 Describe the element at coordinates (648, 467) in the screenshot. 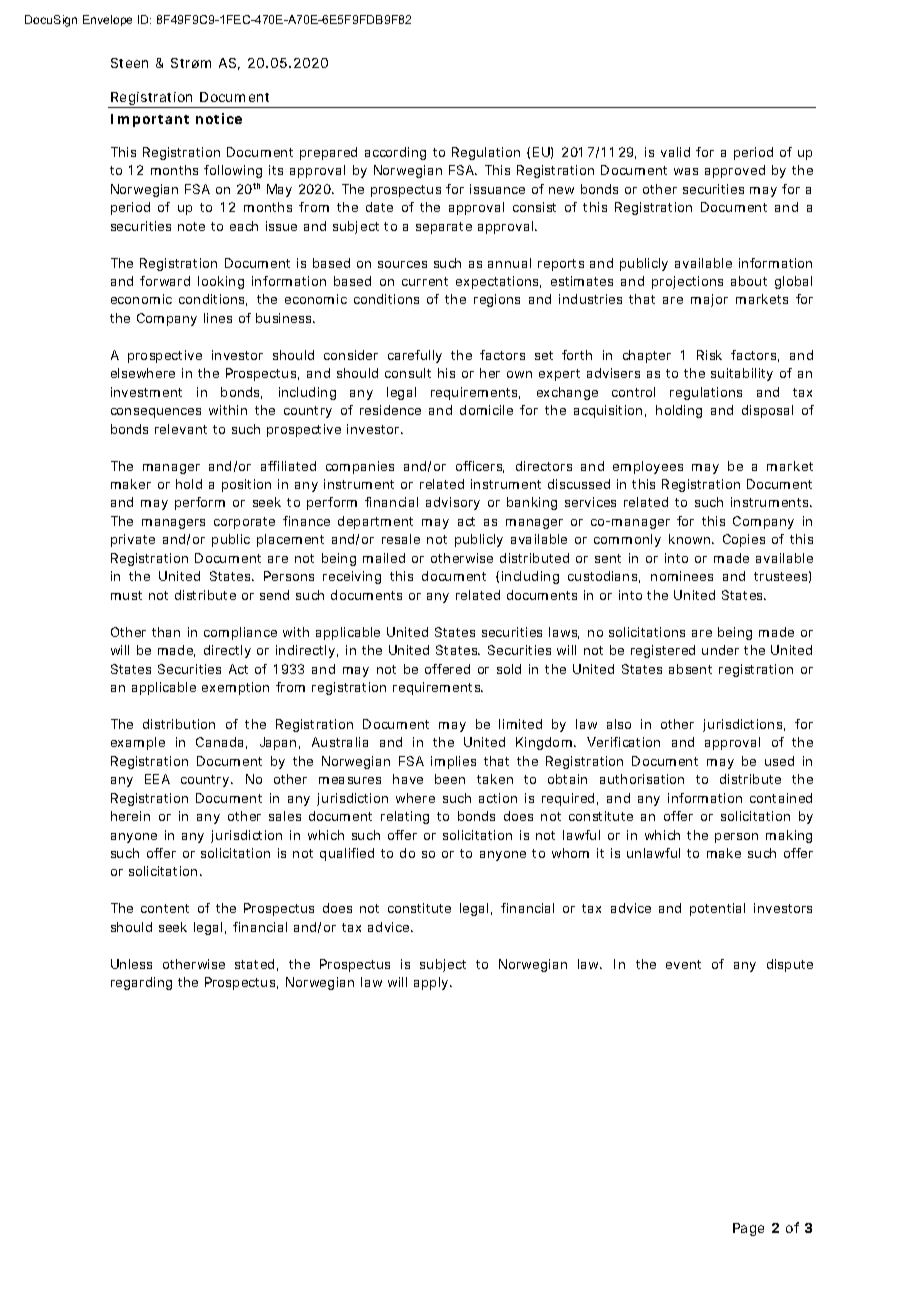

I see `employees` at that location.
